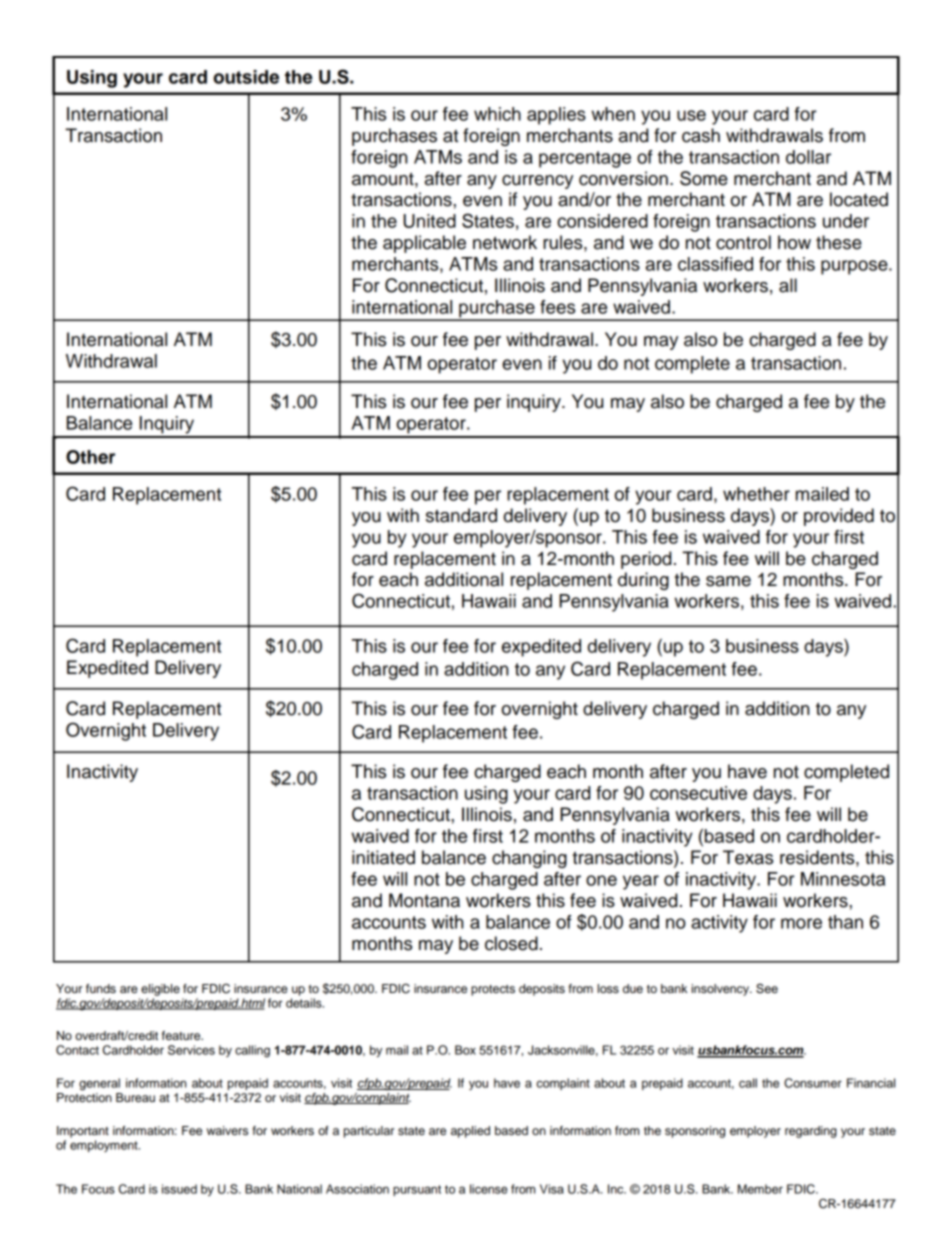 The height and width of the image is (1233, 952). I want to click on applied, so click(470, 1132).
